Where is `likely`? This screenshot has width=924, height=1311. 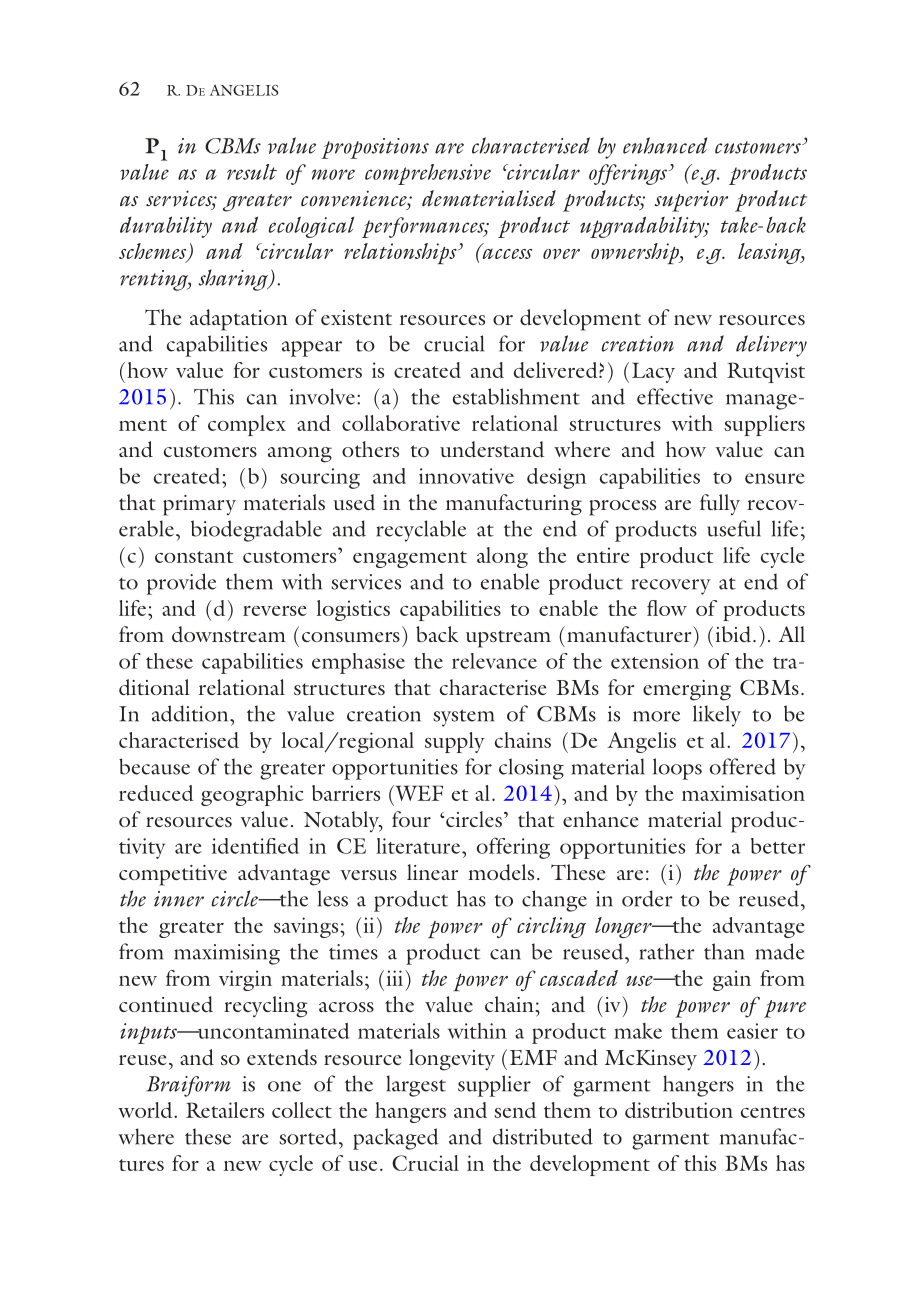 likely is located at coordinates (717, 716).
